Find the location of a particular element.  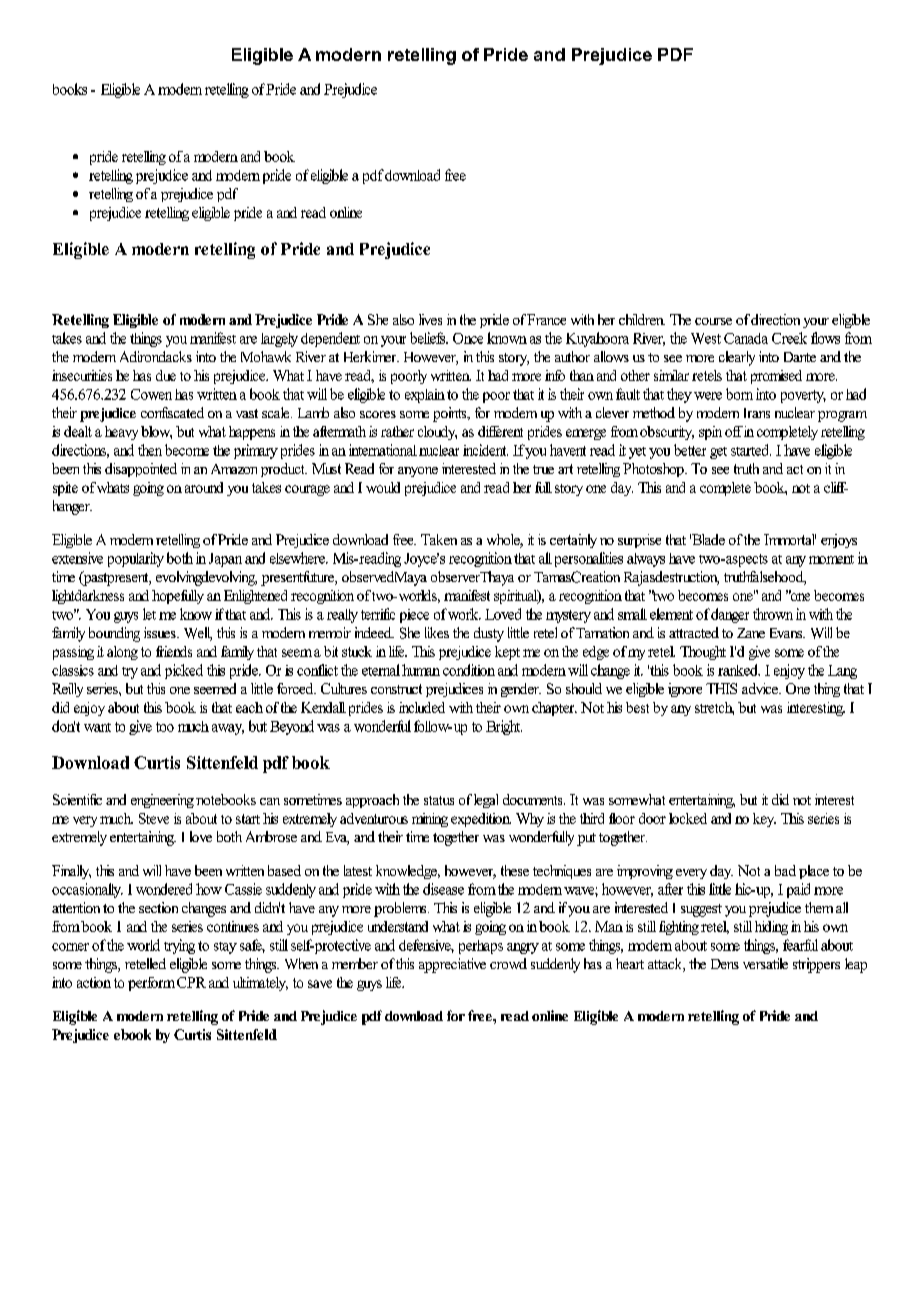

Mohawk is located at coordinates (266, 356).
